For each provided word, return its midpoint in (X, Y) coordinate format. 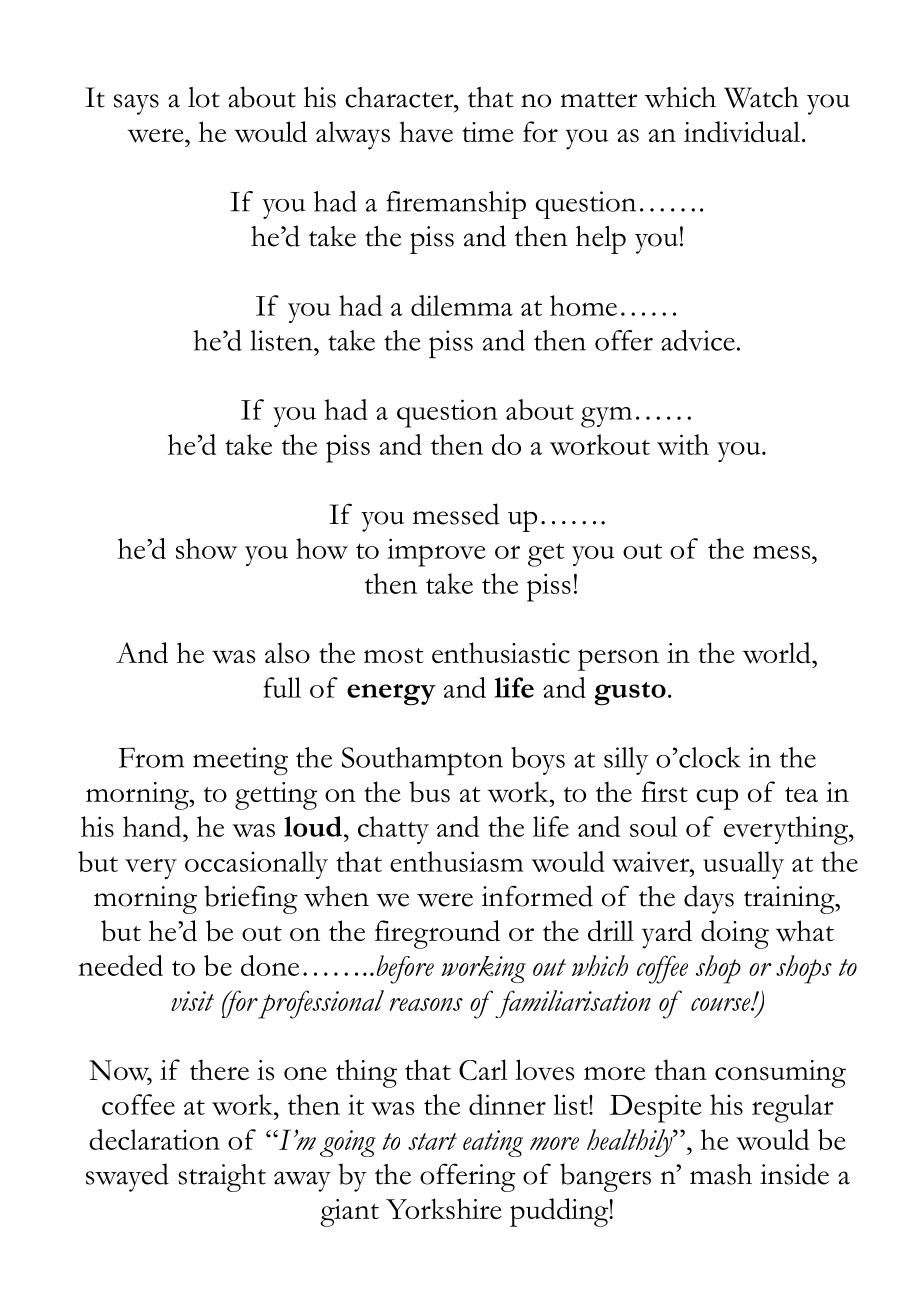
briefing (250, 899)
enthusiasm (456, 861)
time (488, 132)
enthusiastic (501, 653)
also (287, 653)
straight (222, 1178)
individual (743, 132)
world (778, 653)
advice (698, 340)
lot (204, 97)
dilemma (462, 305)
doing (735, 934)
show (206, 548)
